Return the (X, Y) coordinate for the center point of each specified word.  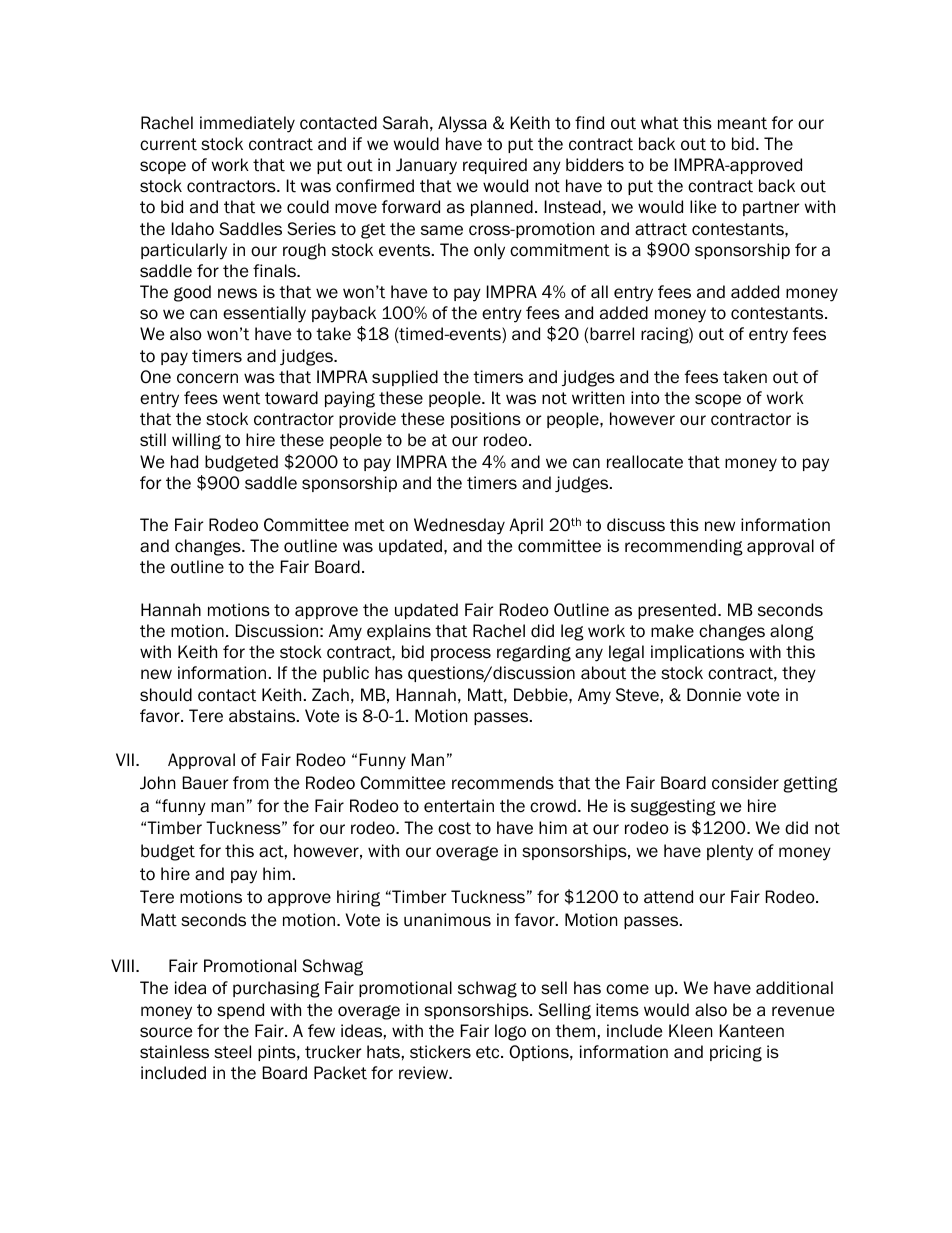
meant (742, 123)
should (166, 695)
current (168, 144)
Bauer (205, 783)
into (645, 398)
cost (454, 828)
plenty (730, 852)
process (461, 654)
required (495, 166)
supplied (405, 378)
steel (232, 1052)
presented (677, 611)
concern (207, 378)
